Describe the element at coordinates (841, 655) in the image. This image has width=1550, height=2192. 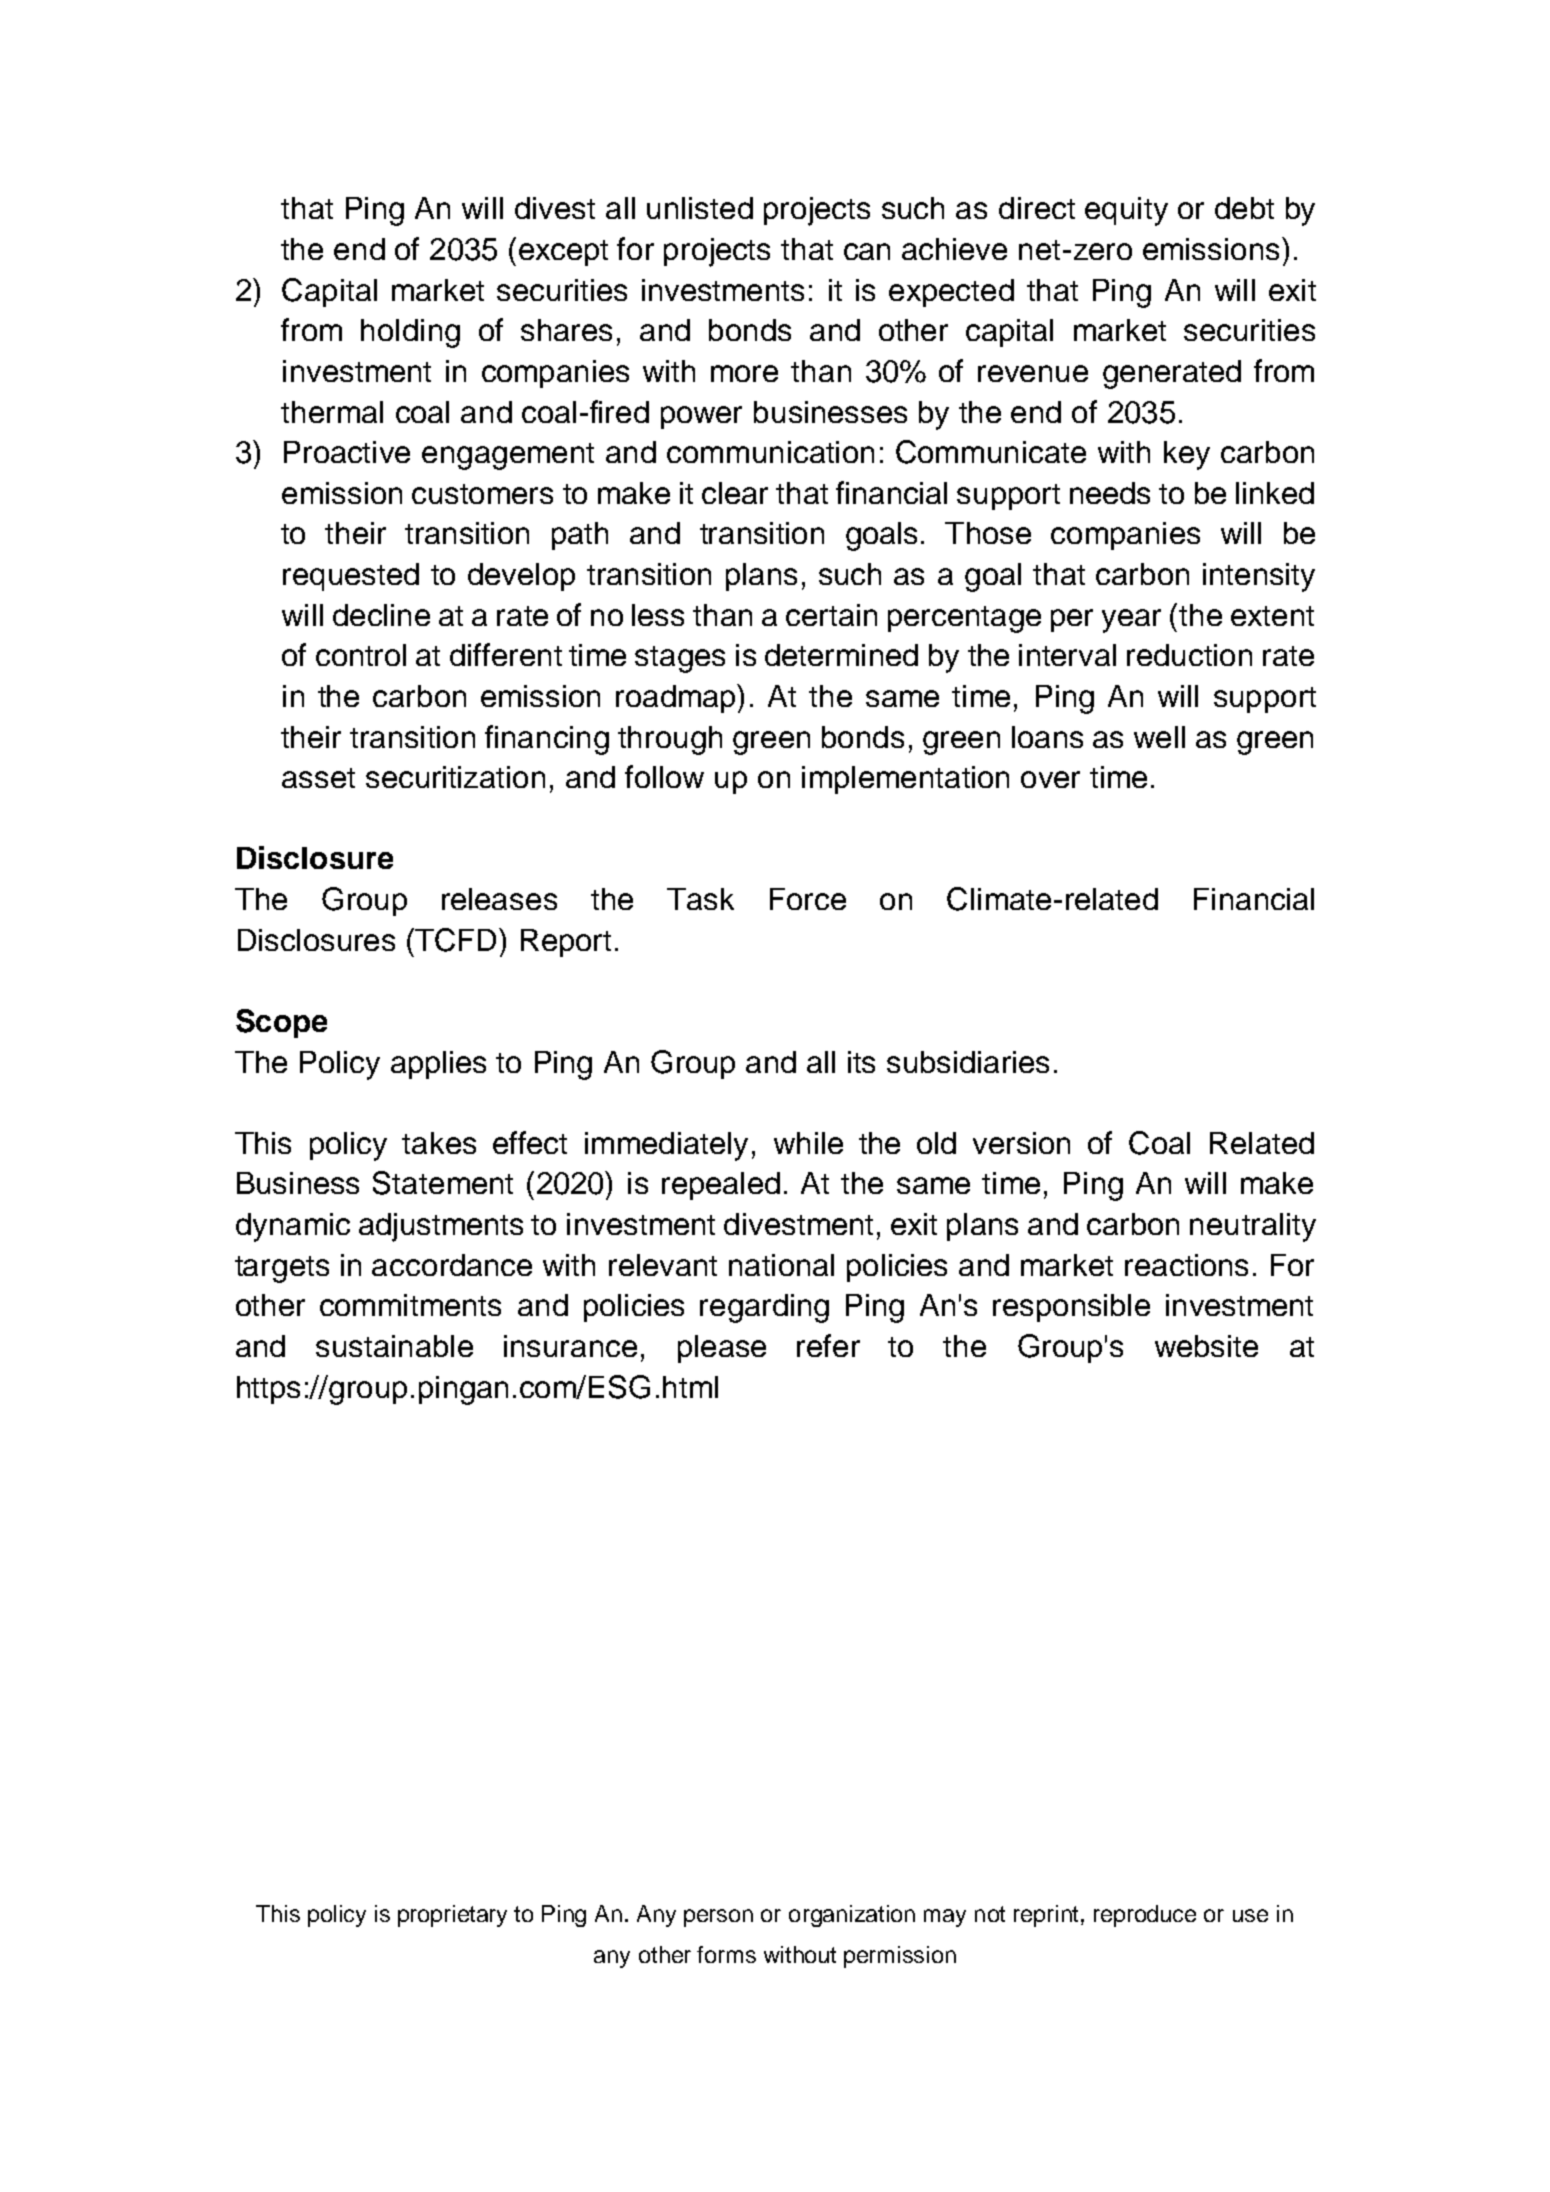
I see `determined` at that location.
